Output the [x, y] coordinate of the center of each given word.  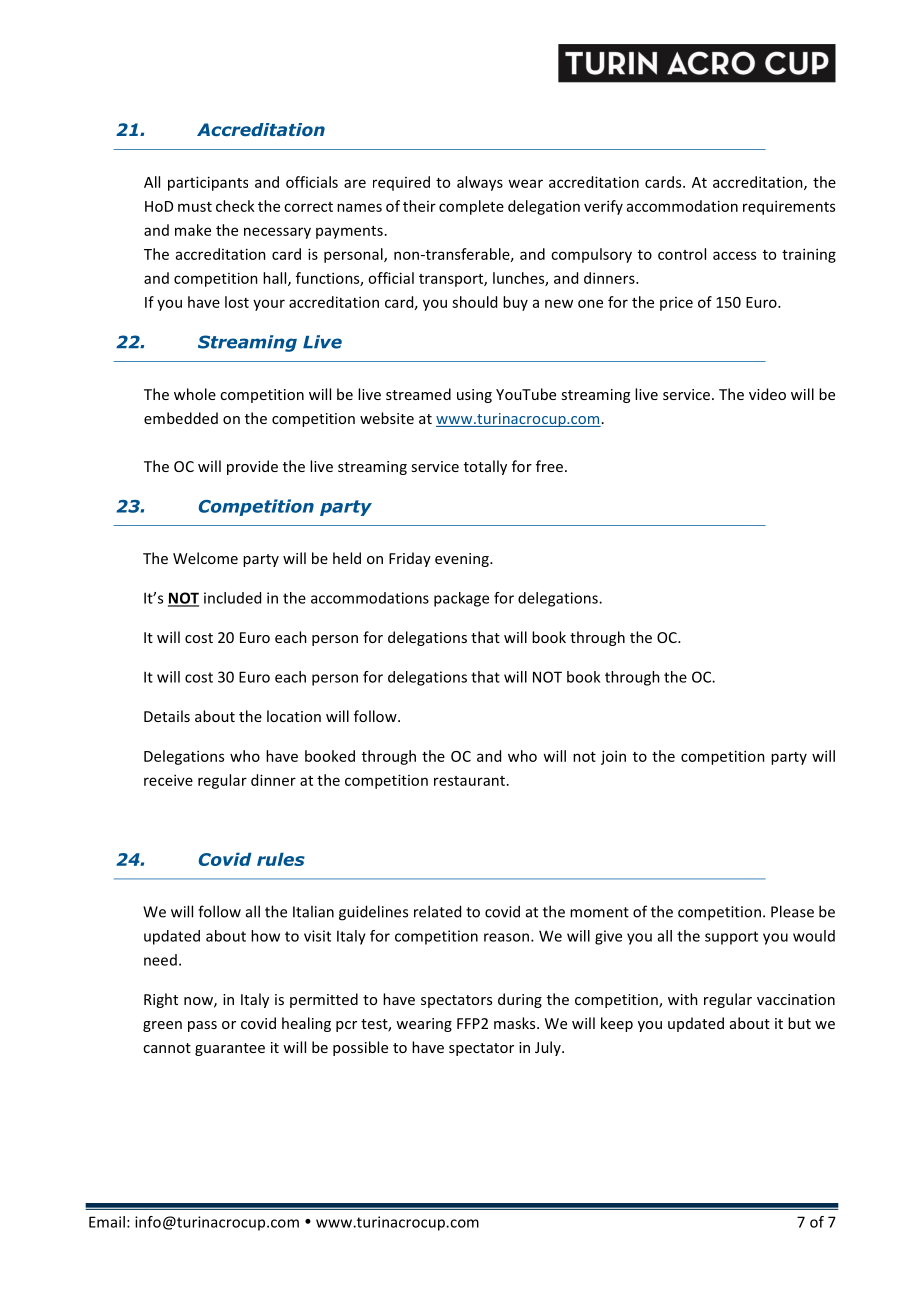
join [613, 757]
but [799, 1023]
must [195, 207]
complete [471, 207]
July [549, 1048]
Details [167, 716]
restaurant [469, 781]
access [734, 255]
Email [107, 1222]
